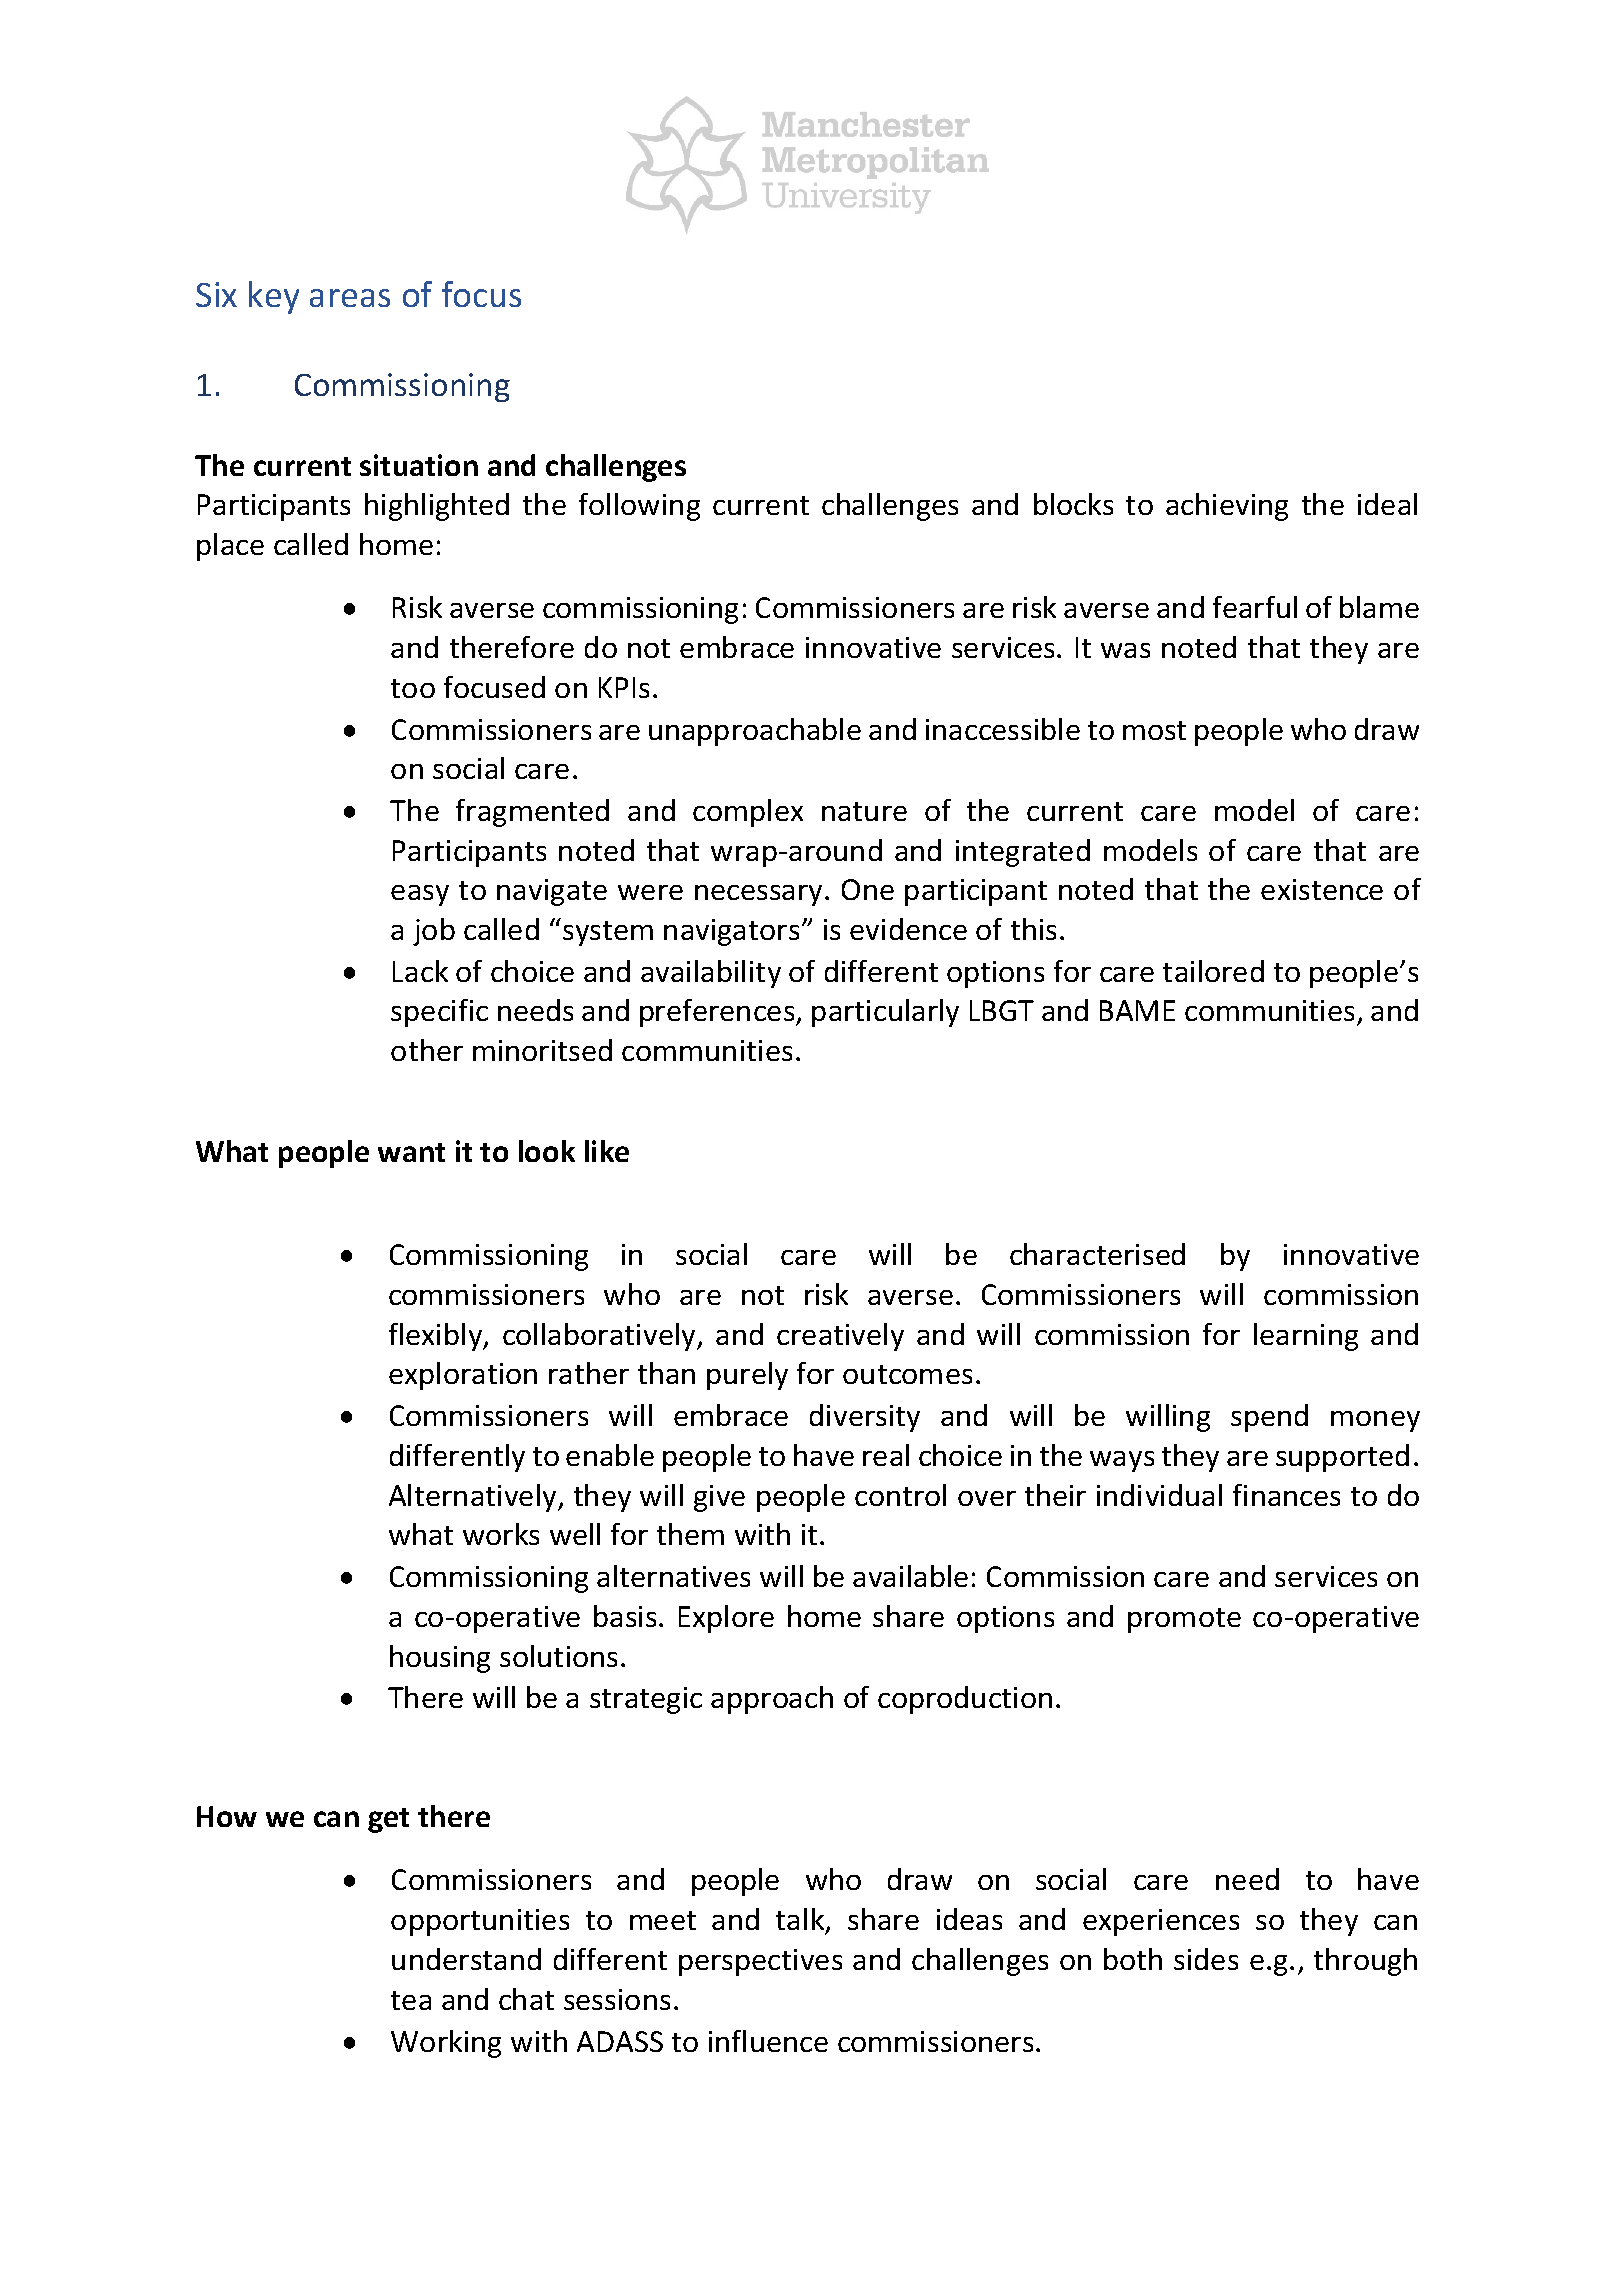 The height and width of the screenshot is (2285, 1616). What do you see at coordinates (411, 2000) in the screenshot?
I see `tea` at bounding box center [411, 2000].
